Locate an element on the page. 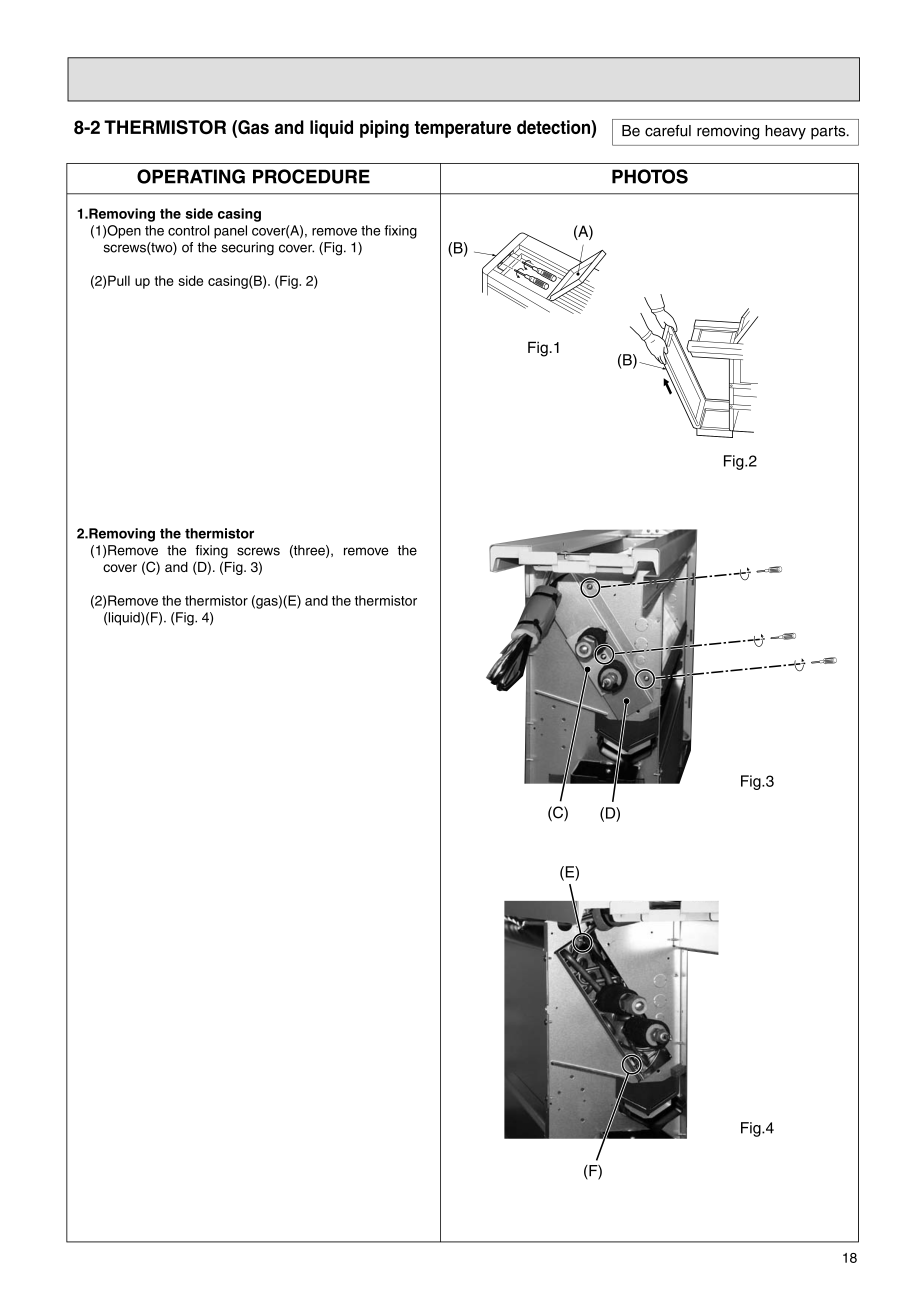 Image resolution: width=924 pixels, height=1307 pixels. parts is located at coordinates (829, 132).
